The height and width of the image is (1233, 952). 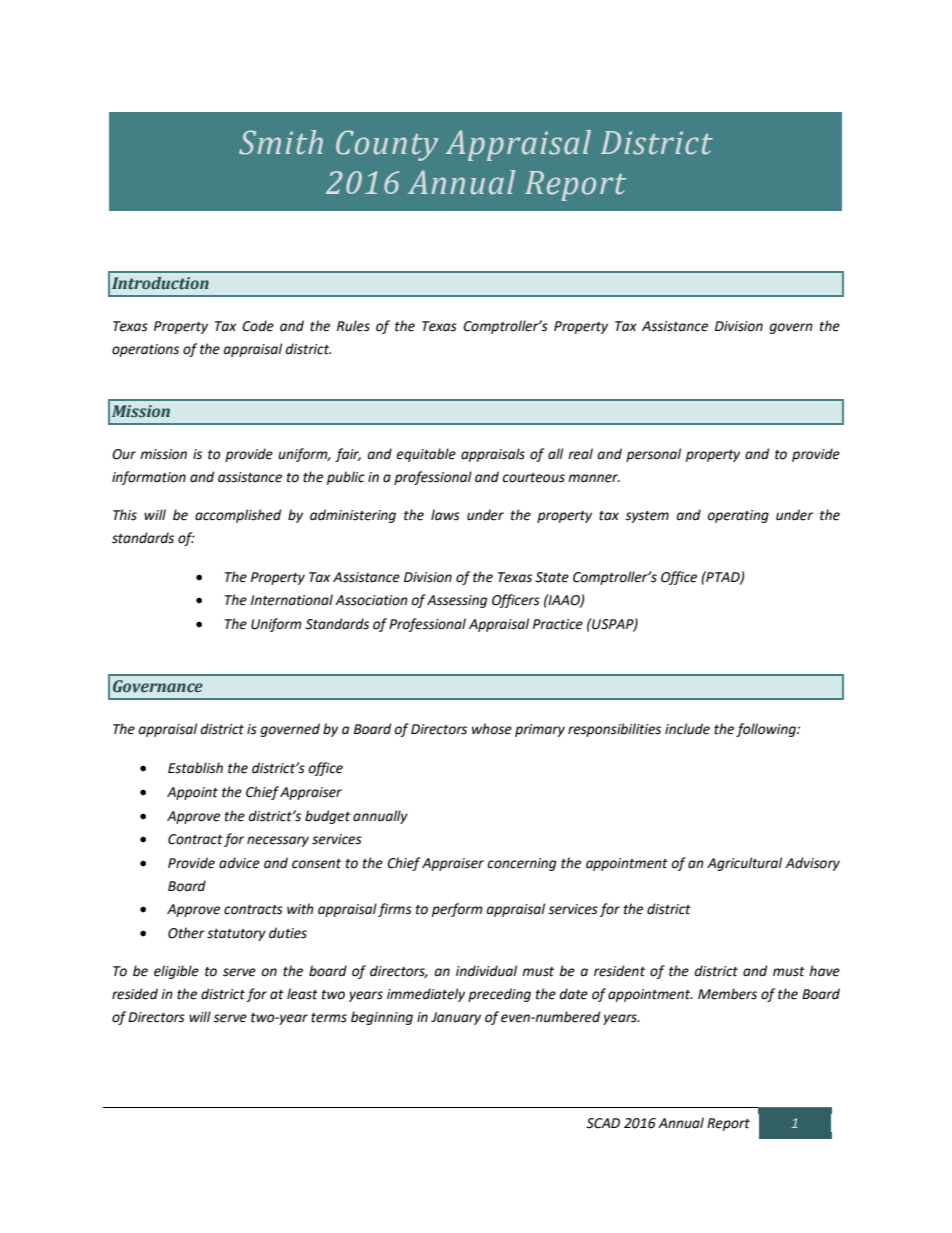 I want to click on following, so click(x=767, y=730).
